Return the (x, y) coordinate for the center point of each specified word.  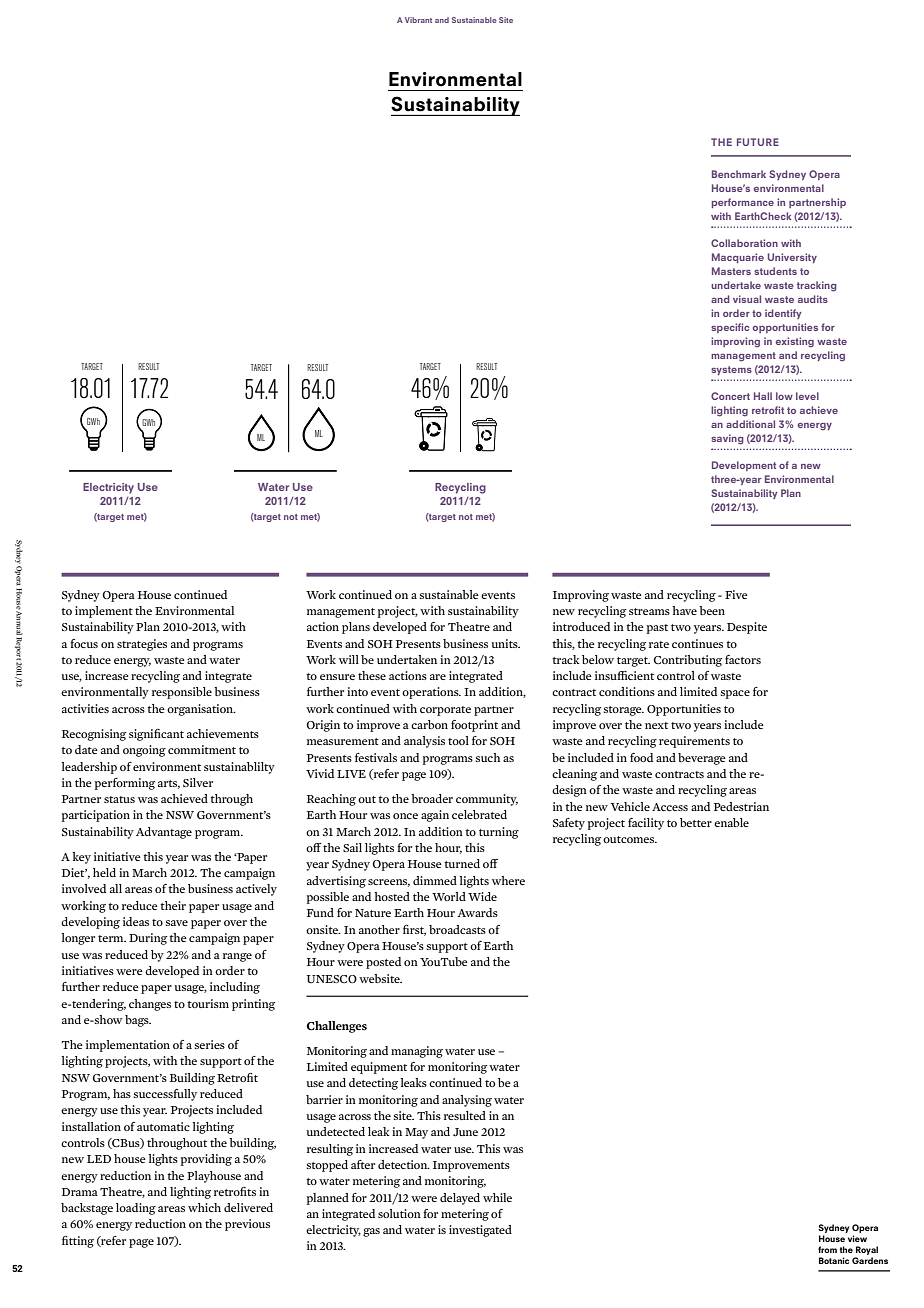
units (505, 643)
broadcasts (457, 929)
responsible (182, 693)
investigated (480, 1231)
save (177, 923)
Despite (747, 628)
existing (795, 342)
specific (730, 328)
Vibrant (418, 20)
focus (84, 643)
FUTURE (758, 142)
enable (731, 822)
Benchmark (739, 174)
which (204, 1207)
